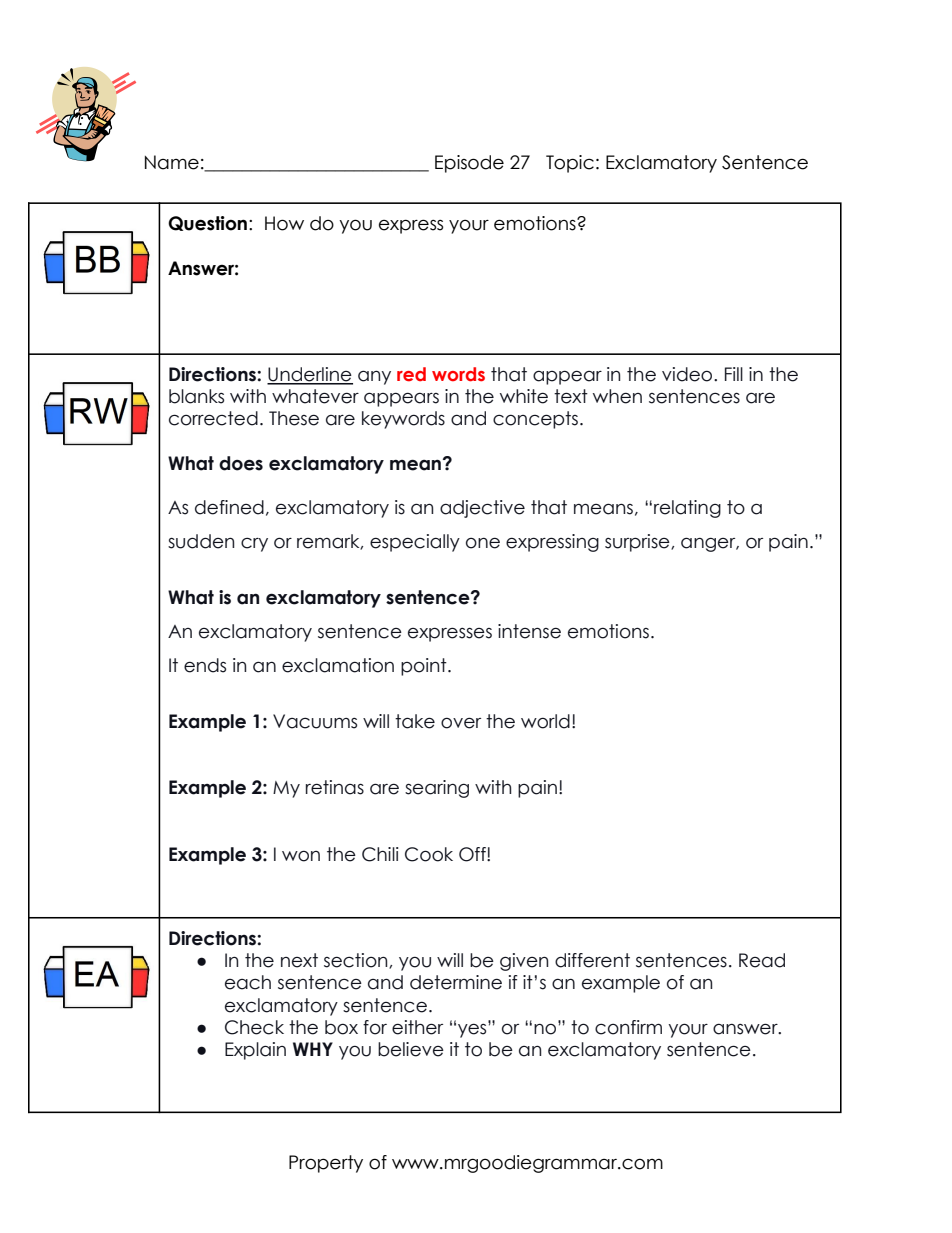 This screenshot has width=952, height=1233. Describe the element at coordinates (284, 223) in the screenshot. I see `How` at that location.
